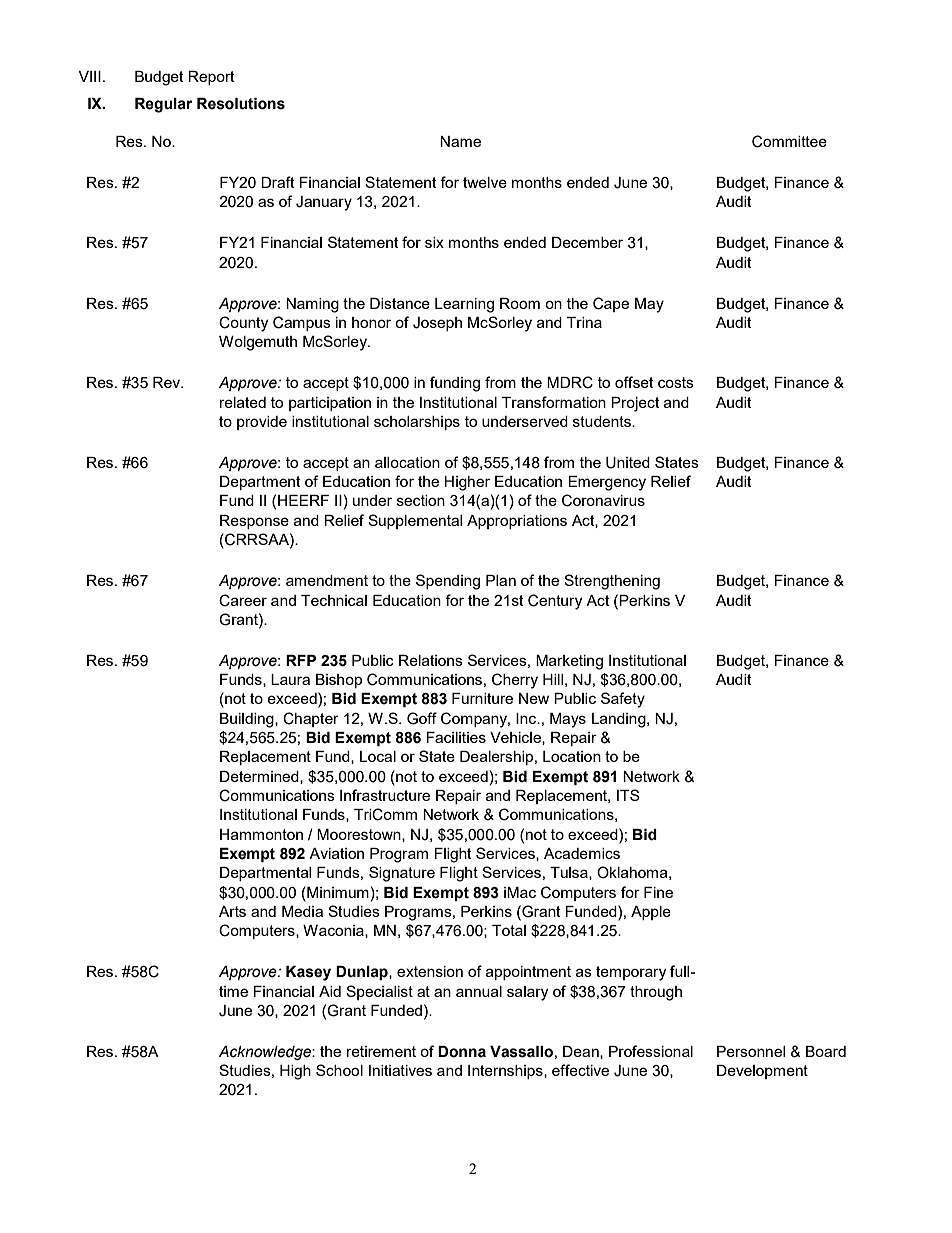  I want to click on School, so click(339, 1070).
